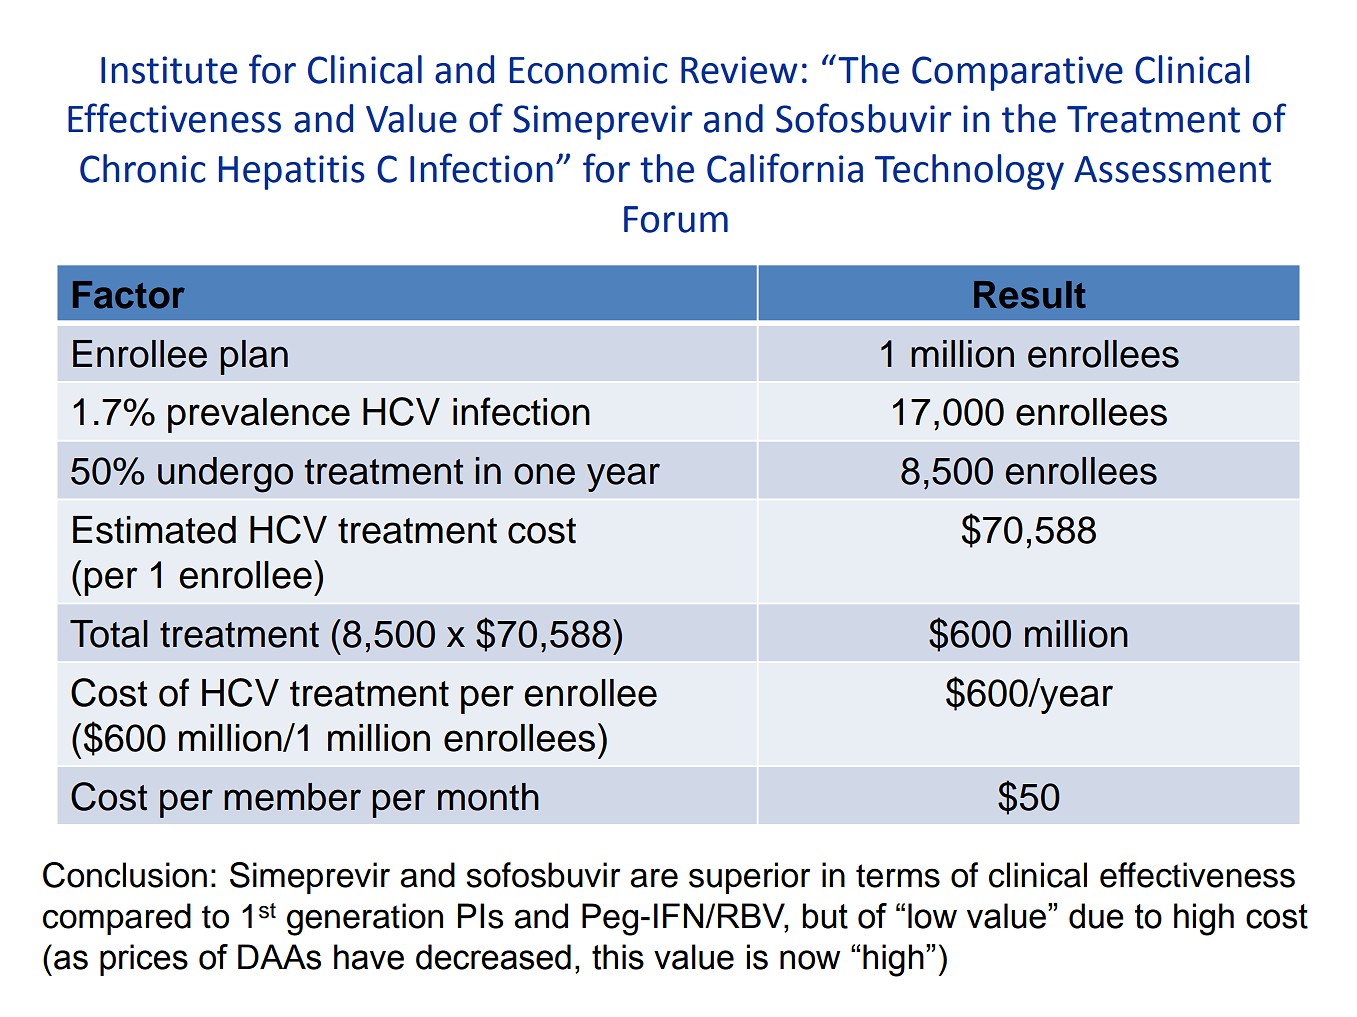  Describe the element at coordinates (898, 876) in the screenshot. I see `terms` at that location.
